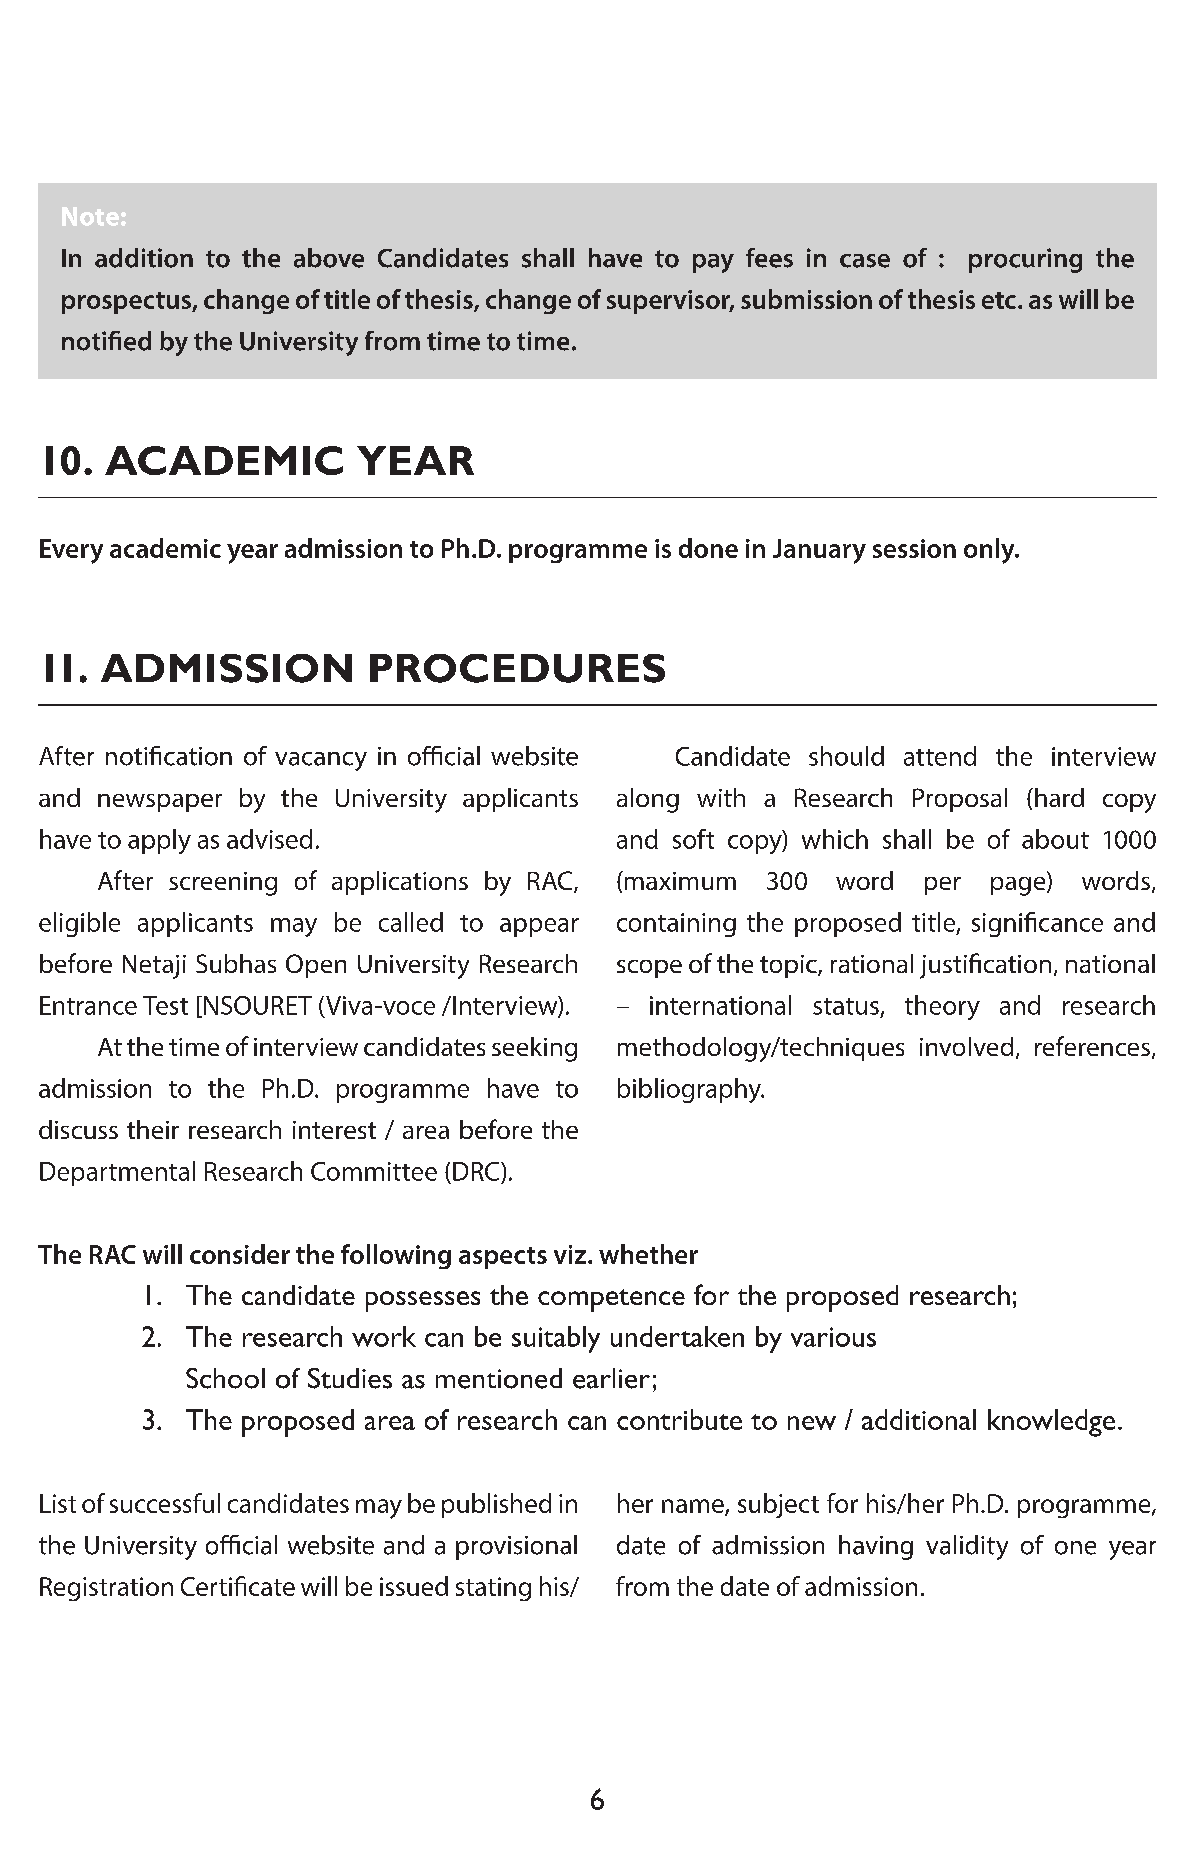 This image has height=1849, width=1184. Describe the element at coordinates (127, 303) in the image. I see `prospectus` at that location.
